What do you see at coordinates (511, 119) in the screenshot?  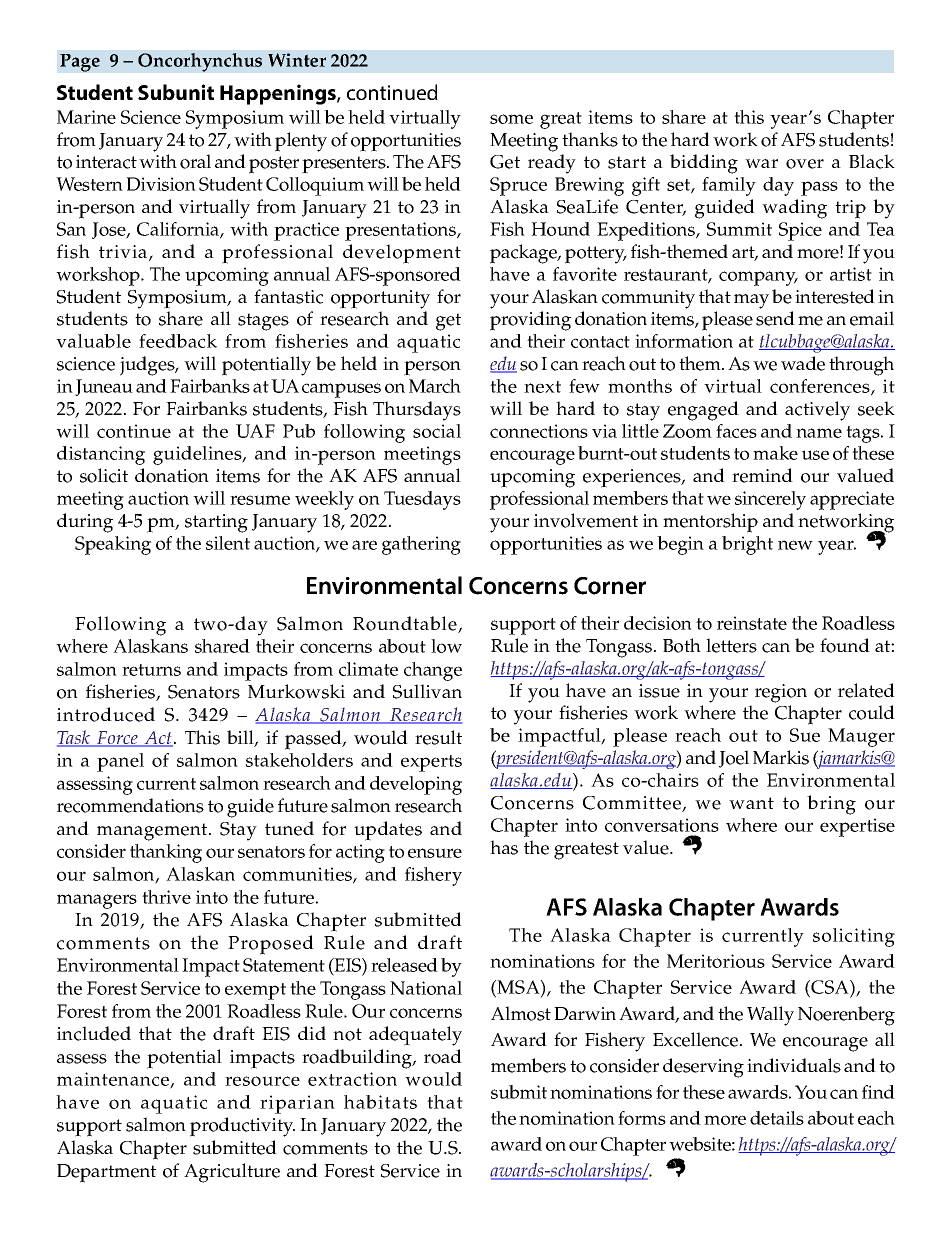 I see `some` at bounding box center [511, 119].
